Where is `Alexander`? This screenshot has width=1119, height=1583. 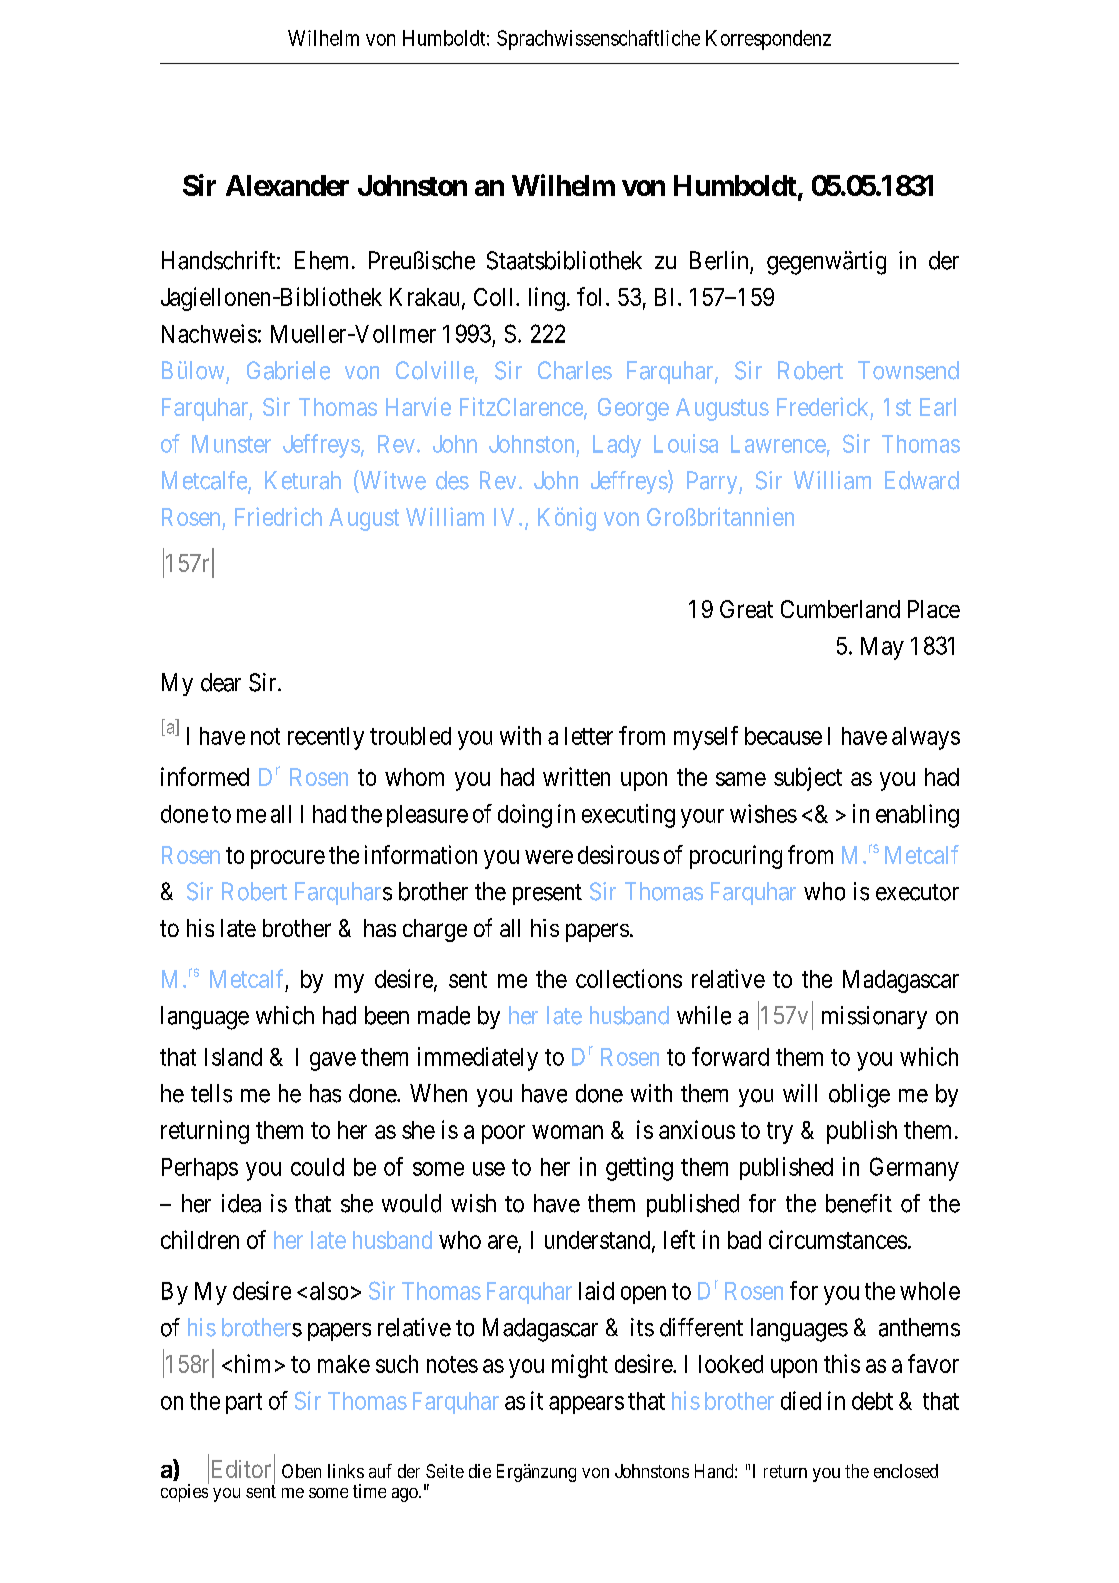
Alexander is located at coordinates (287, 185).
